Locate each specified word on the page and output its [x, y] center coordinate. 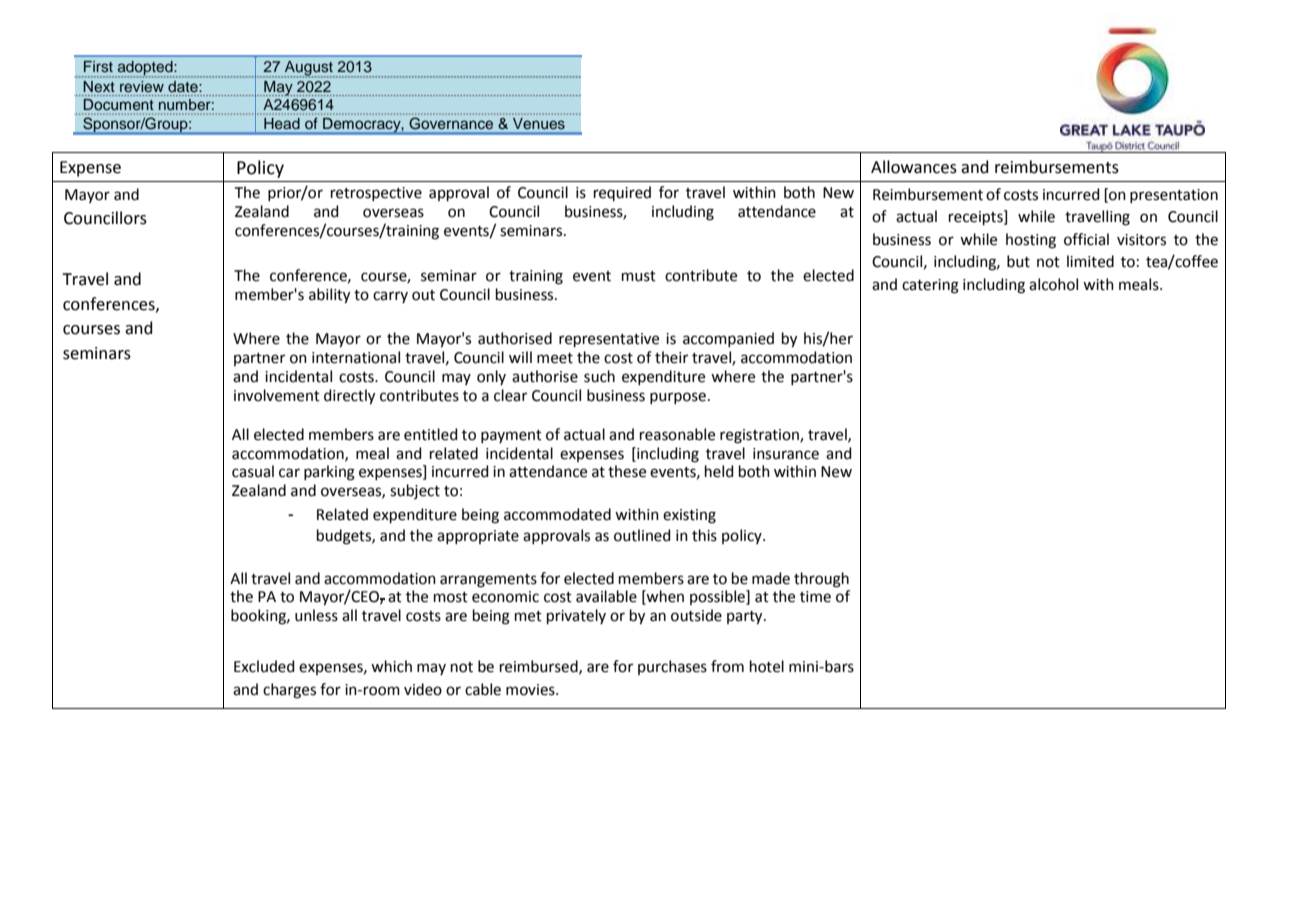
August [309, 69]
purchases [672, 667]
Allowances [914, 167]
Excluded [264, 666]
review [142, 86]
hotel [767, 666]
